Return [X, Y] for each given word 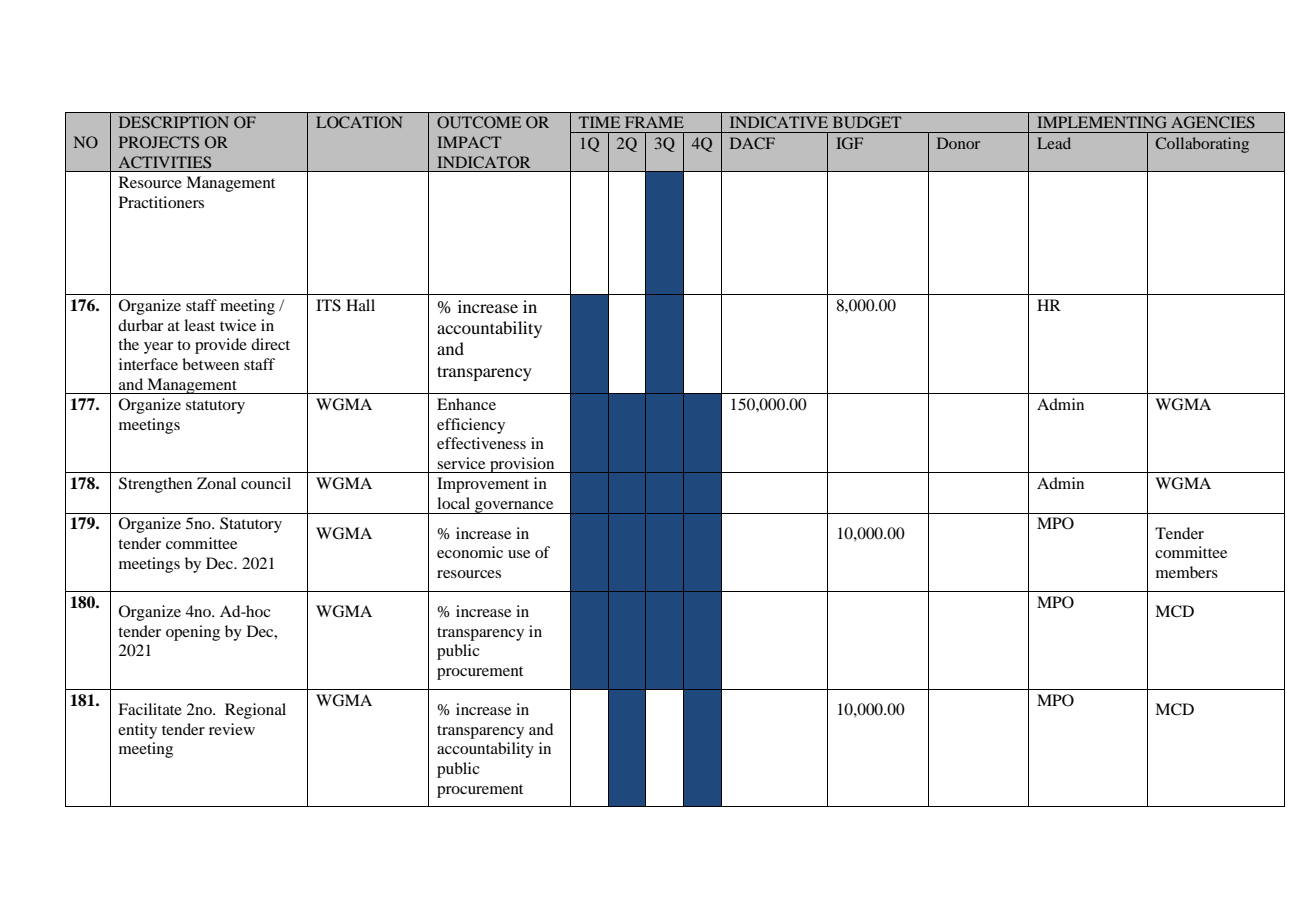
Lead [1054, 143]
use [519, 554]
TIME [599, 122]
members [1187, 572]
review [232, 729]
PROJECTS [159, 142]
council [266, 483]
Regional [255, 711]
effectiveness [481, 443]
